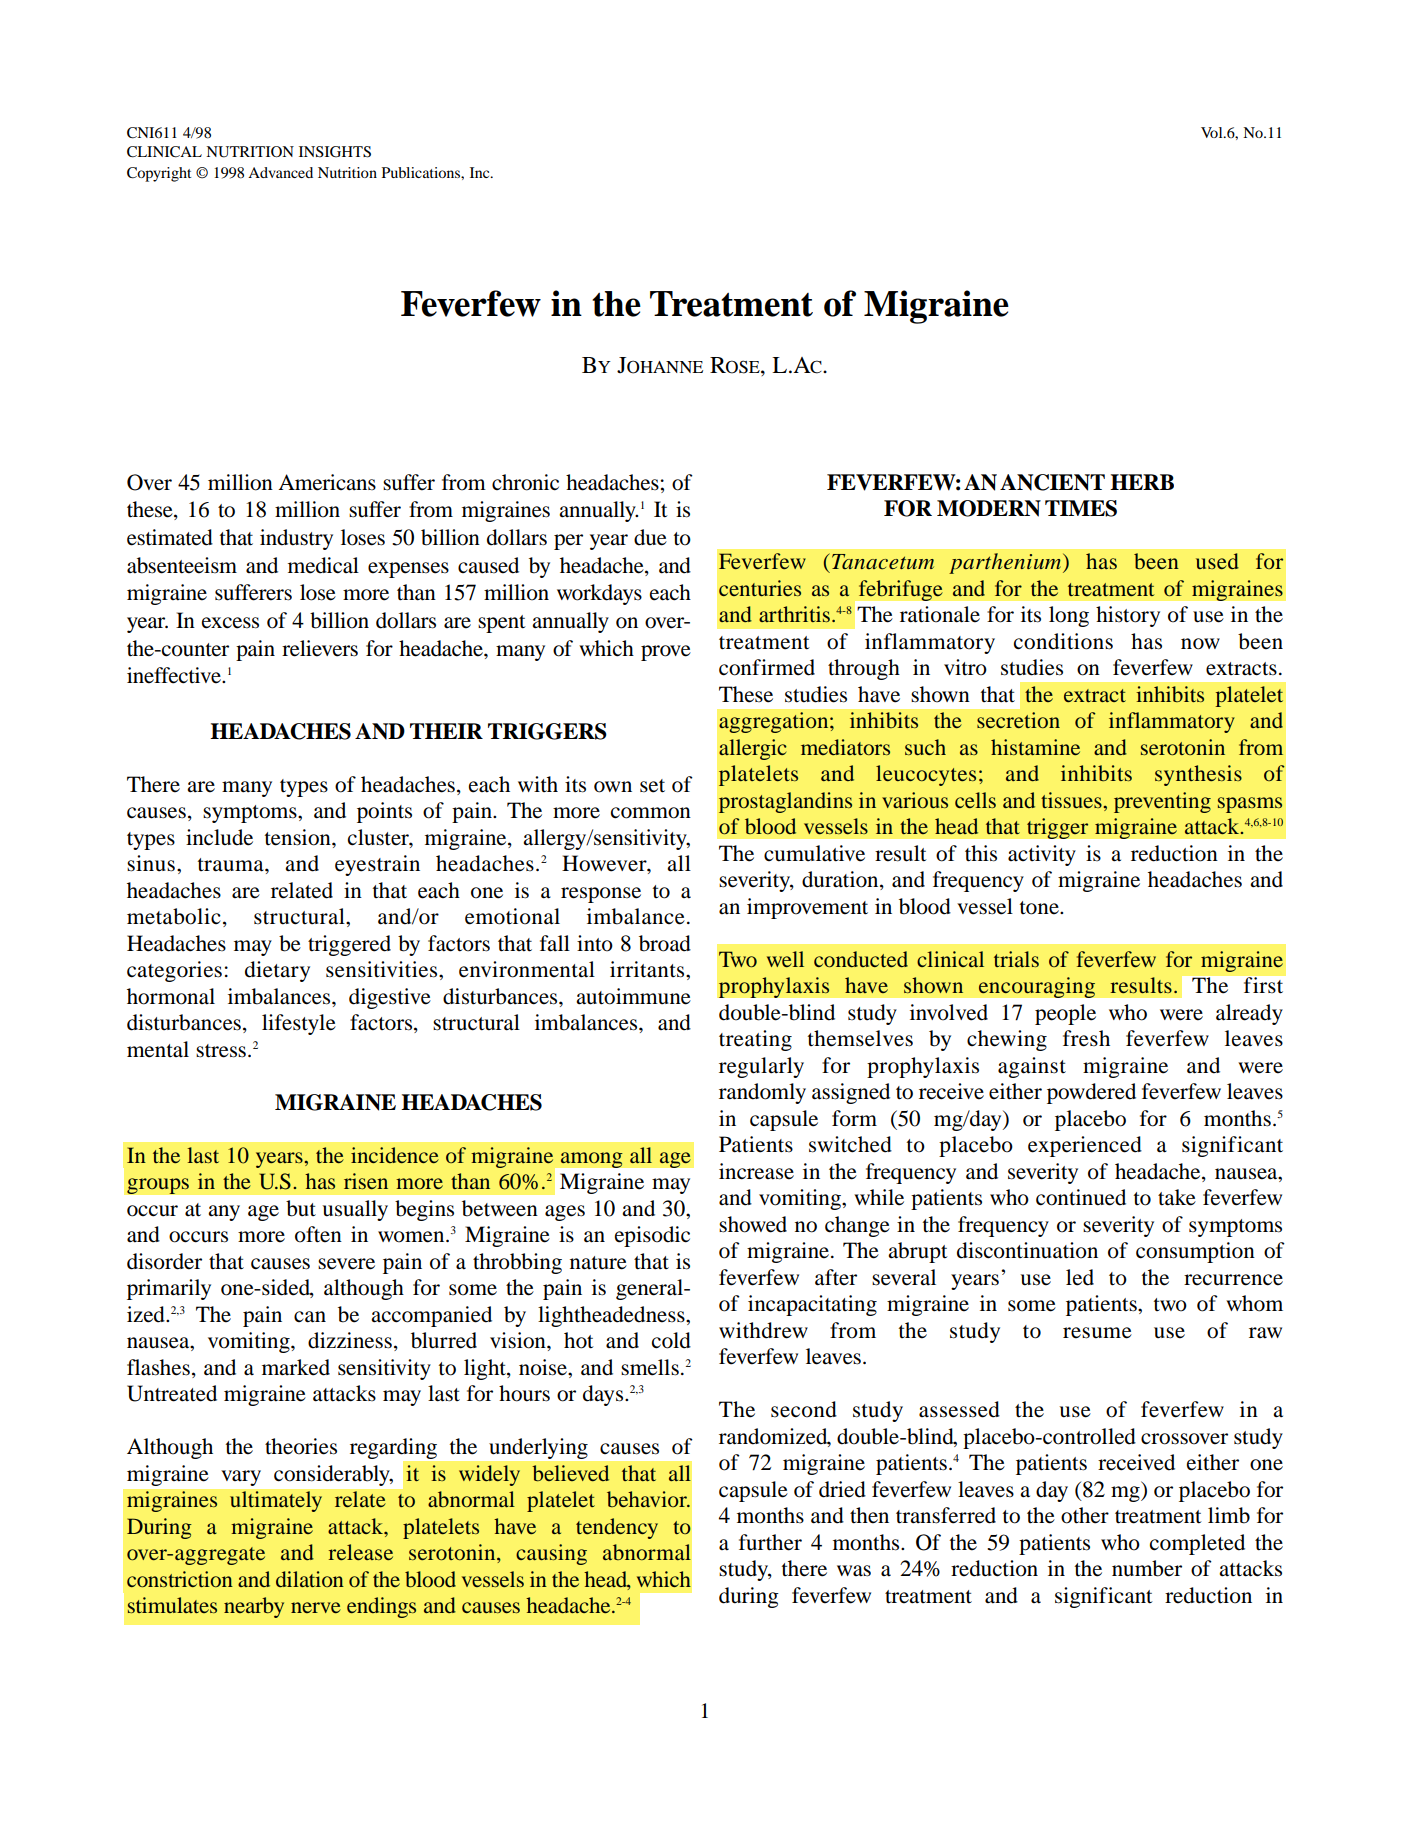  Describe the element at coordinates (310, 1579) in the document. I see `dilation` at that location.
